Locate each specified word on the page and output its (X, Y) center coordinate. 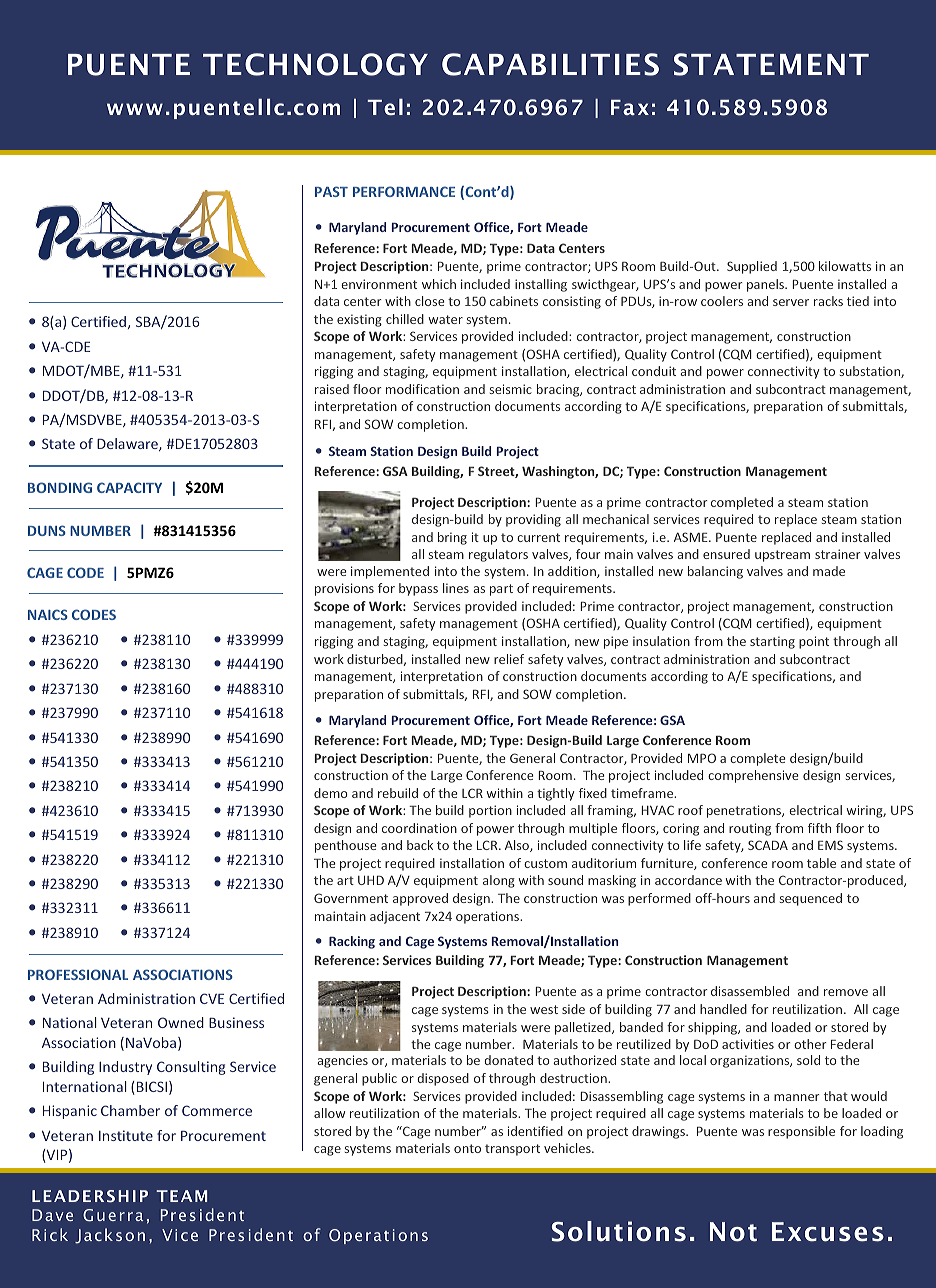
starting (772, 642)
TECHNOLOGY (315, 64)
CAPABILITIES (550, 64)
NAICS (48, 614)
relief (509, 659)
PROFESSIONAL (78, 974)
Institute (126, 1135)
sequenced (810, 899)
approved (420, 899)
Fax (630, 107)
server (791, 302)
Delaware (128, 444)
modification (422, 389)
